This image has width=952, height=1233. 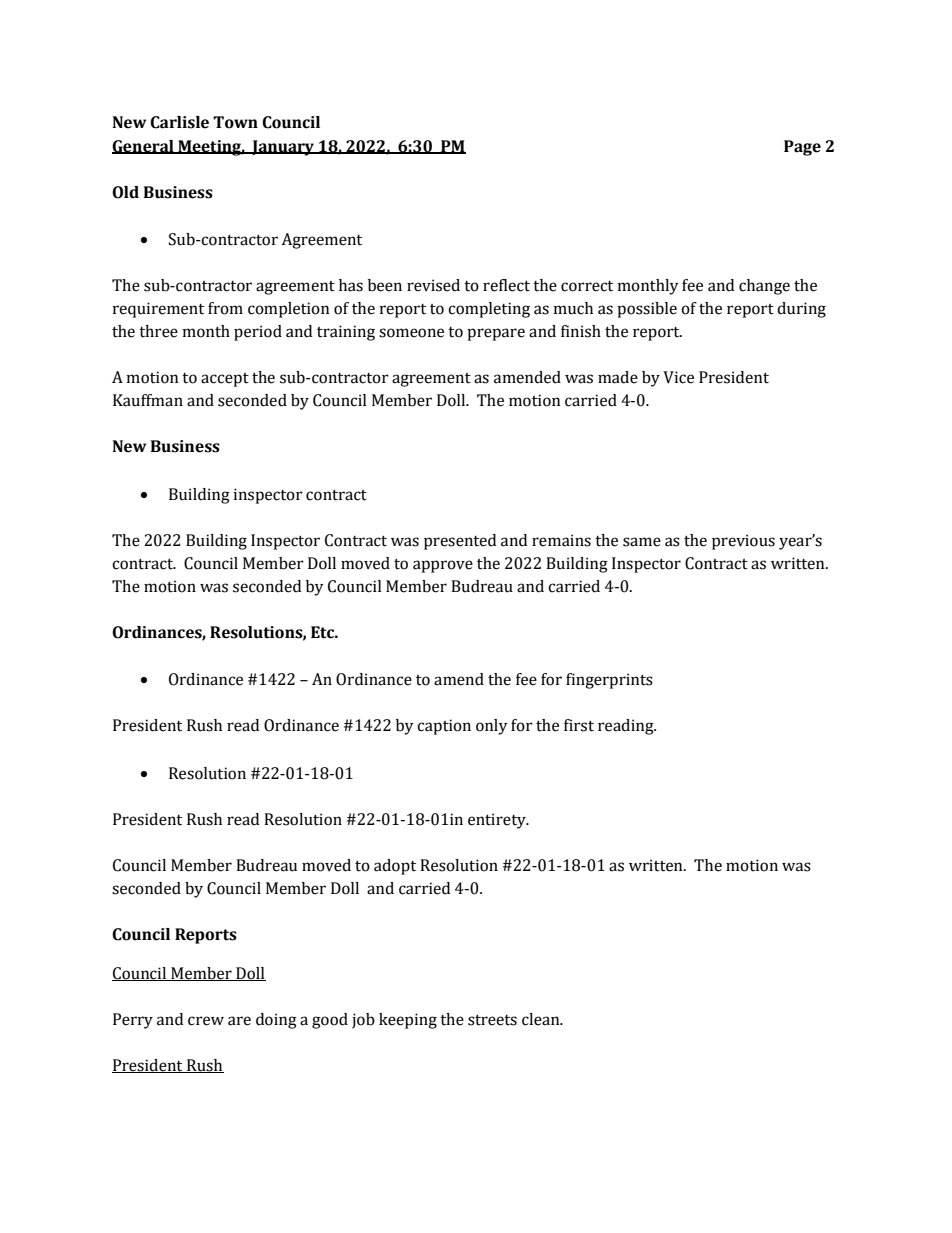 What do you see at coordinates (206, 1021) in the image?
I see `crew` at bounding box center [206, 1021].
